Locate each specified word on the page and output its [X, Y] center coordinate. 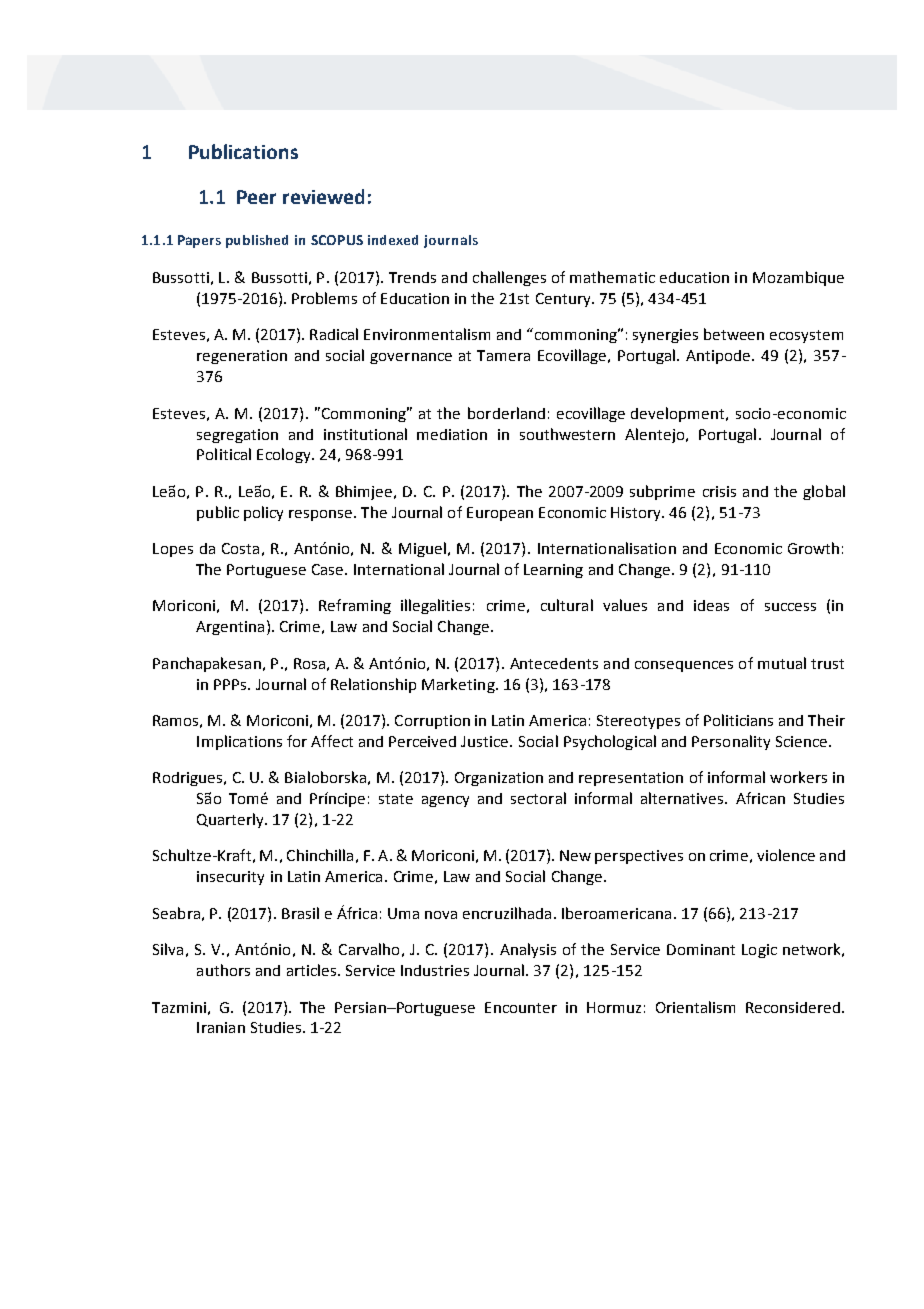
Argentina [230, 628]
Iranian [221, 1027]
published [257, 241]
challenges [509, 278]
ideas [711, 605]
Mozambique [798, 278]
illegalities [435, 606]
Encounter [521, 1007]
